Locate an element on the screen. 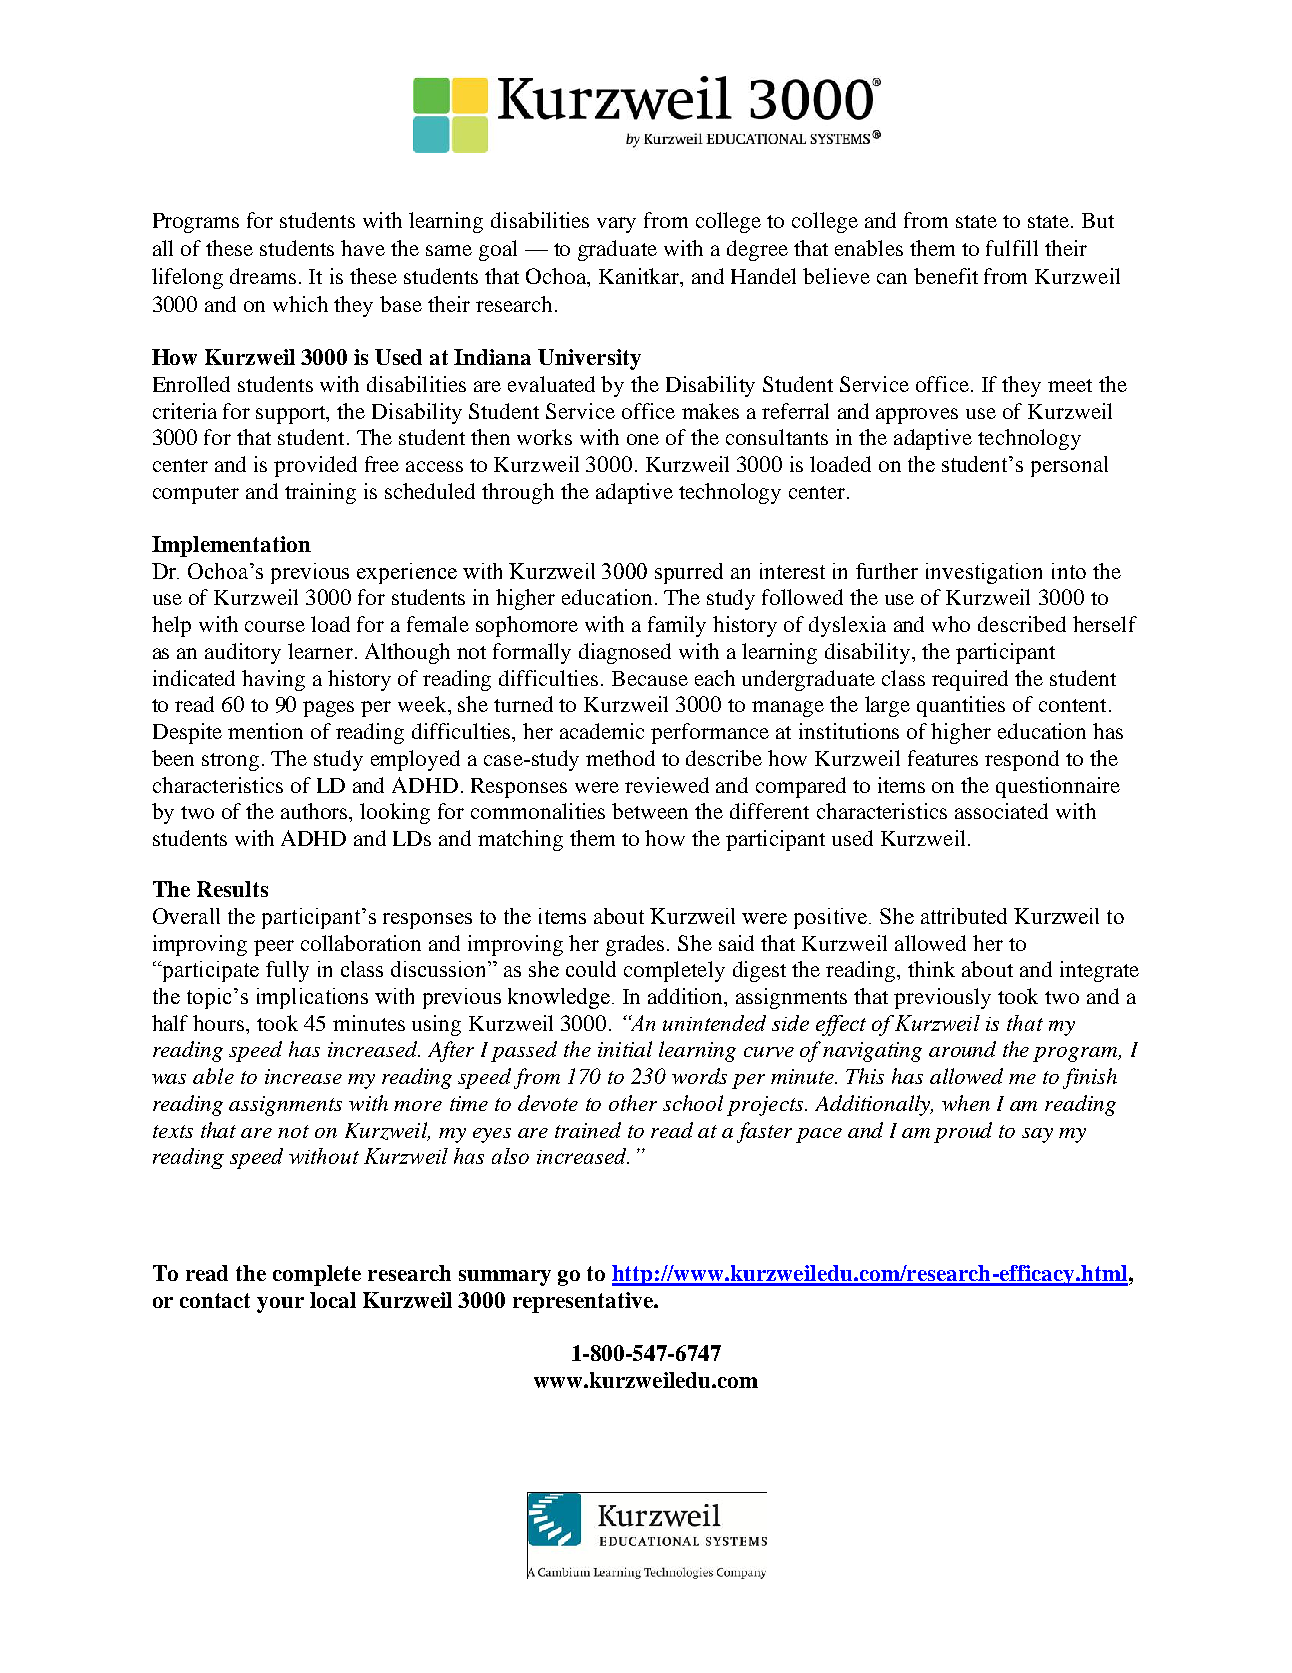 This screenshot has height=1673, width=1292. method is located at coordinates (620, 758).
